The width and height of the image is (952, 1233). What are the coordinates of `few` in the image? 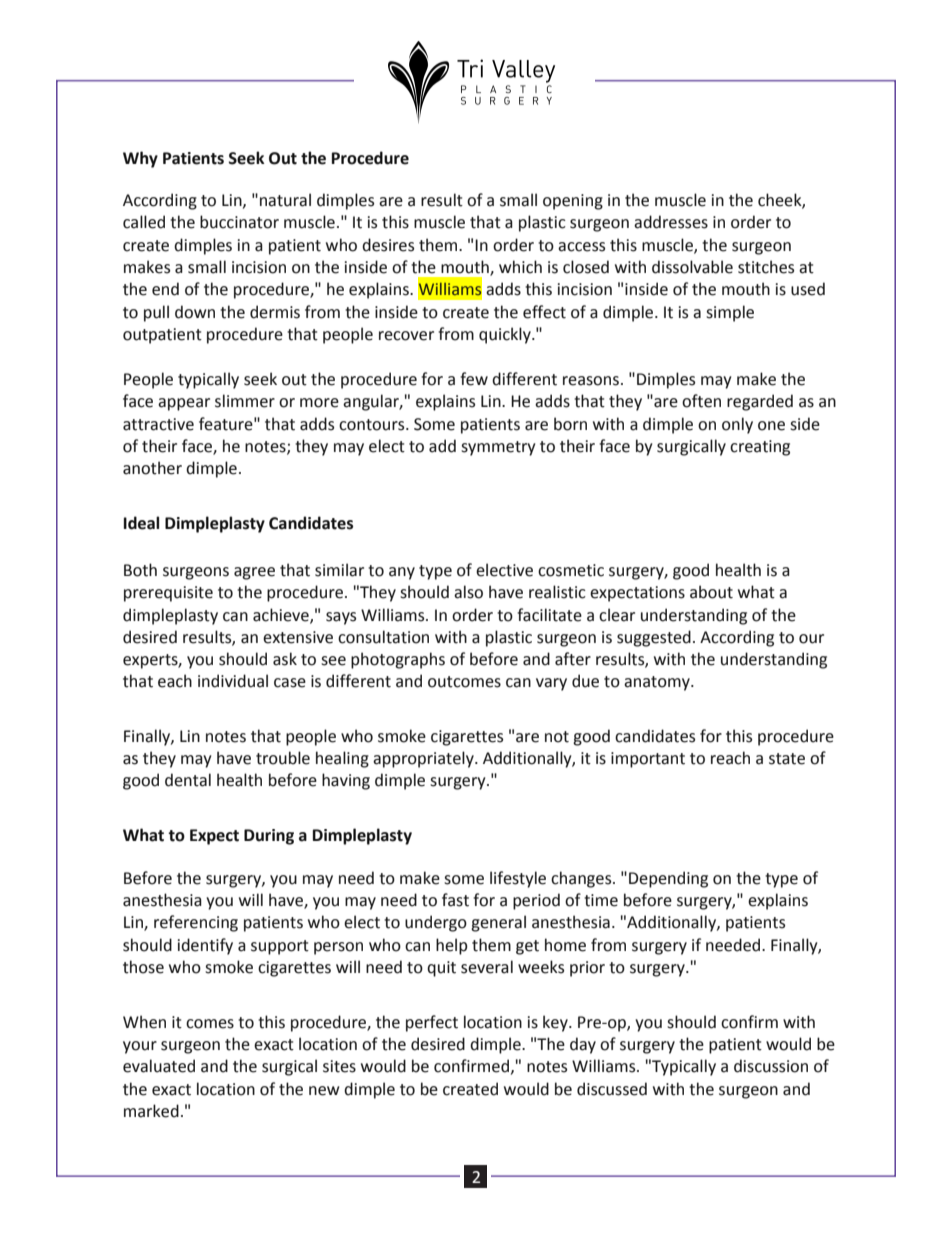 It's located at (474, 379).
